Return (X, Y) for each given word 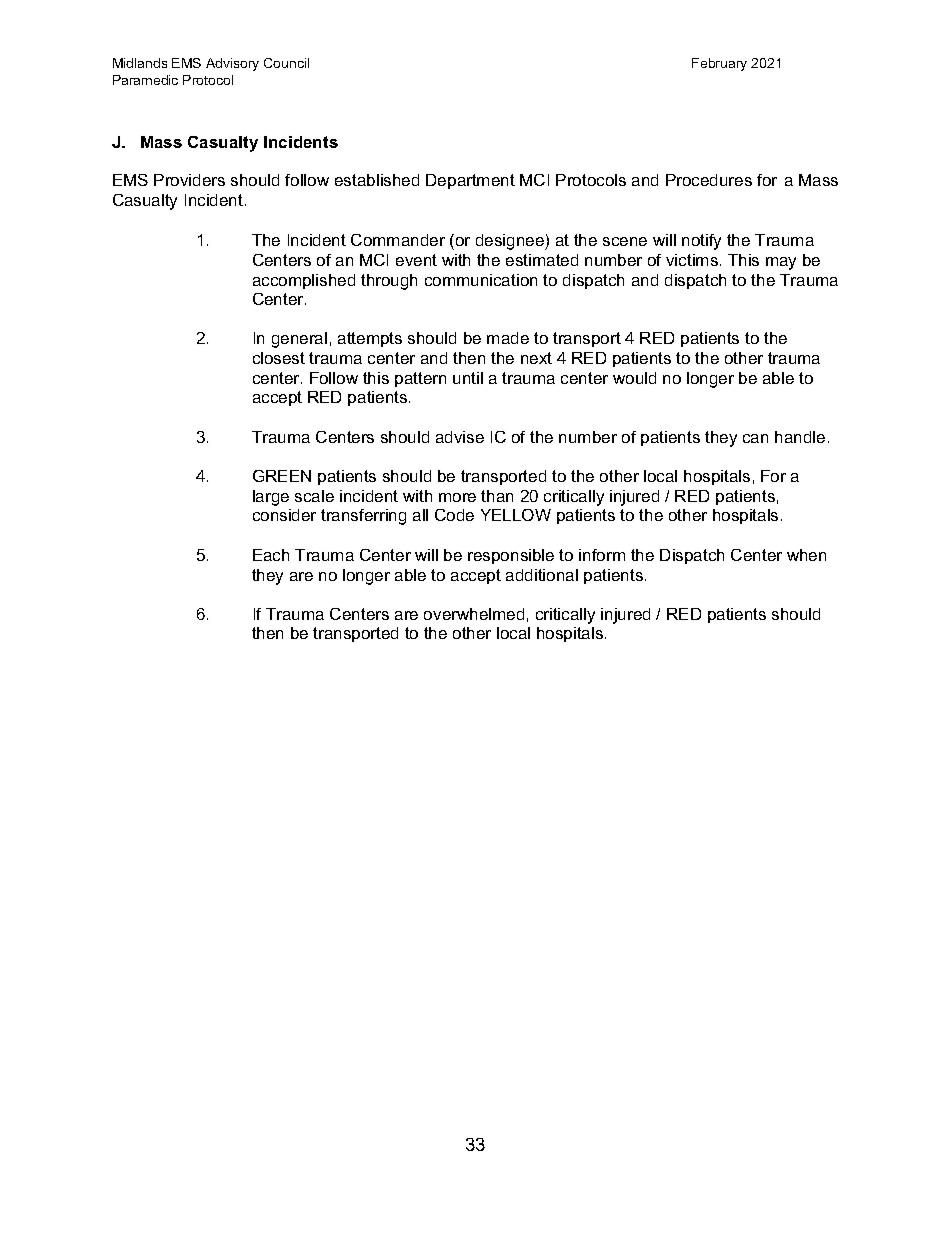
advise (460, 437)
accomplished (304, 281)
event (416, 260)
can (755, 438)
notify (701, 242)
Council (286, 63)
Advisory (232, 64)
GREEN (282, 476)
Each (271, 555)
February (719, 64)
